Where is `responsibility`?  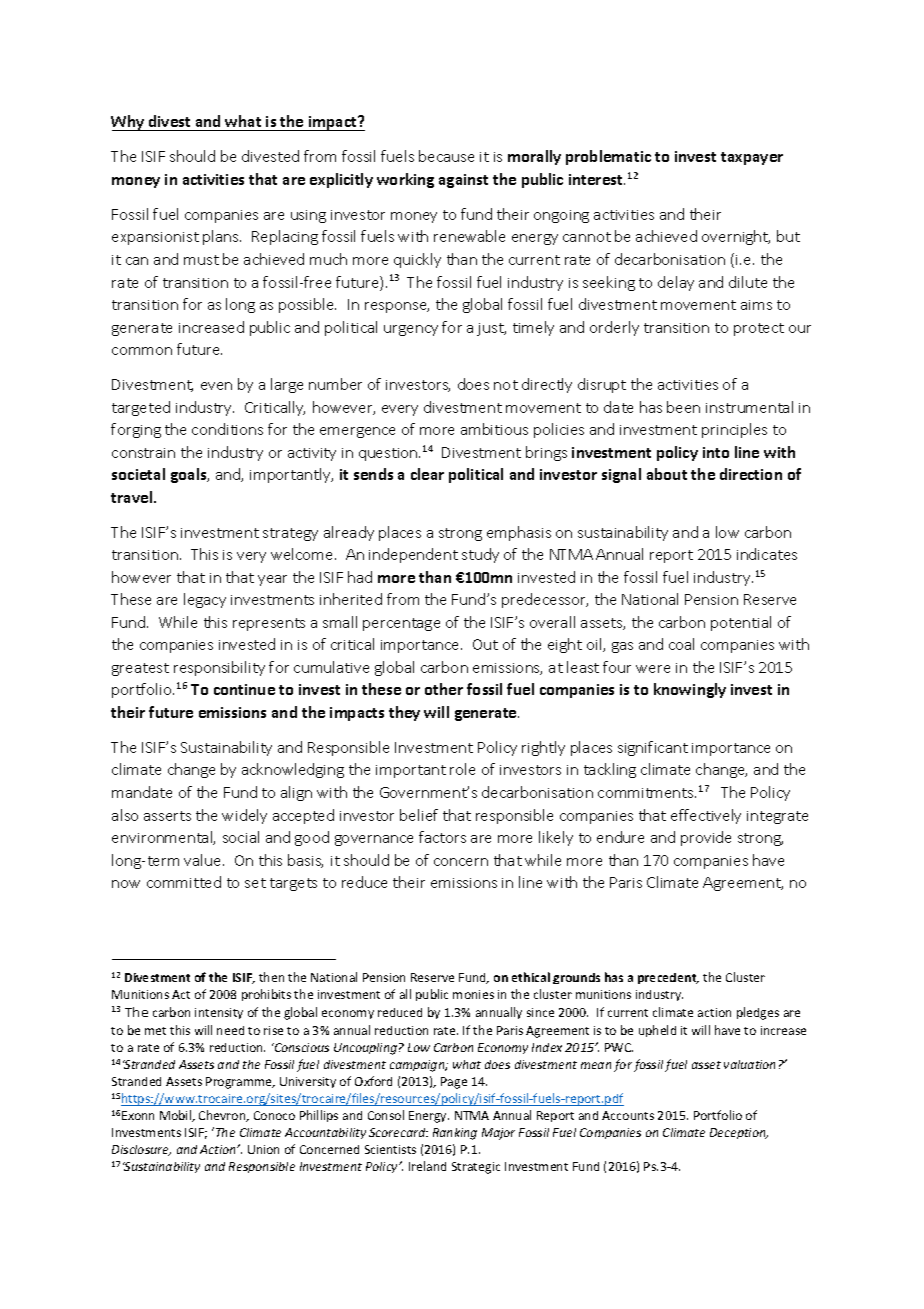
responsibility is located at coordinates (219, 668).
